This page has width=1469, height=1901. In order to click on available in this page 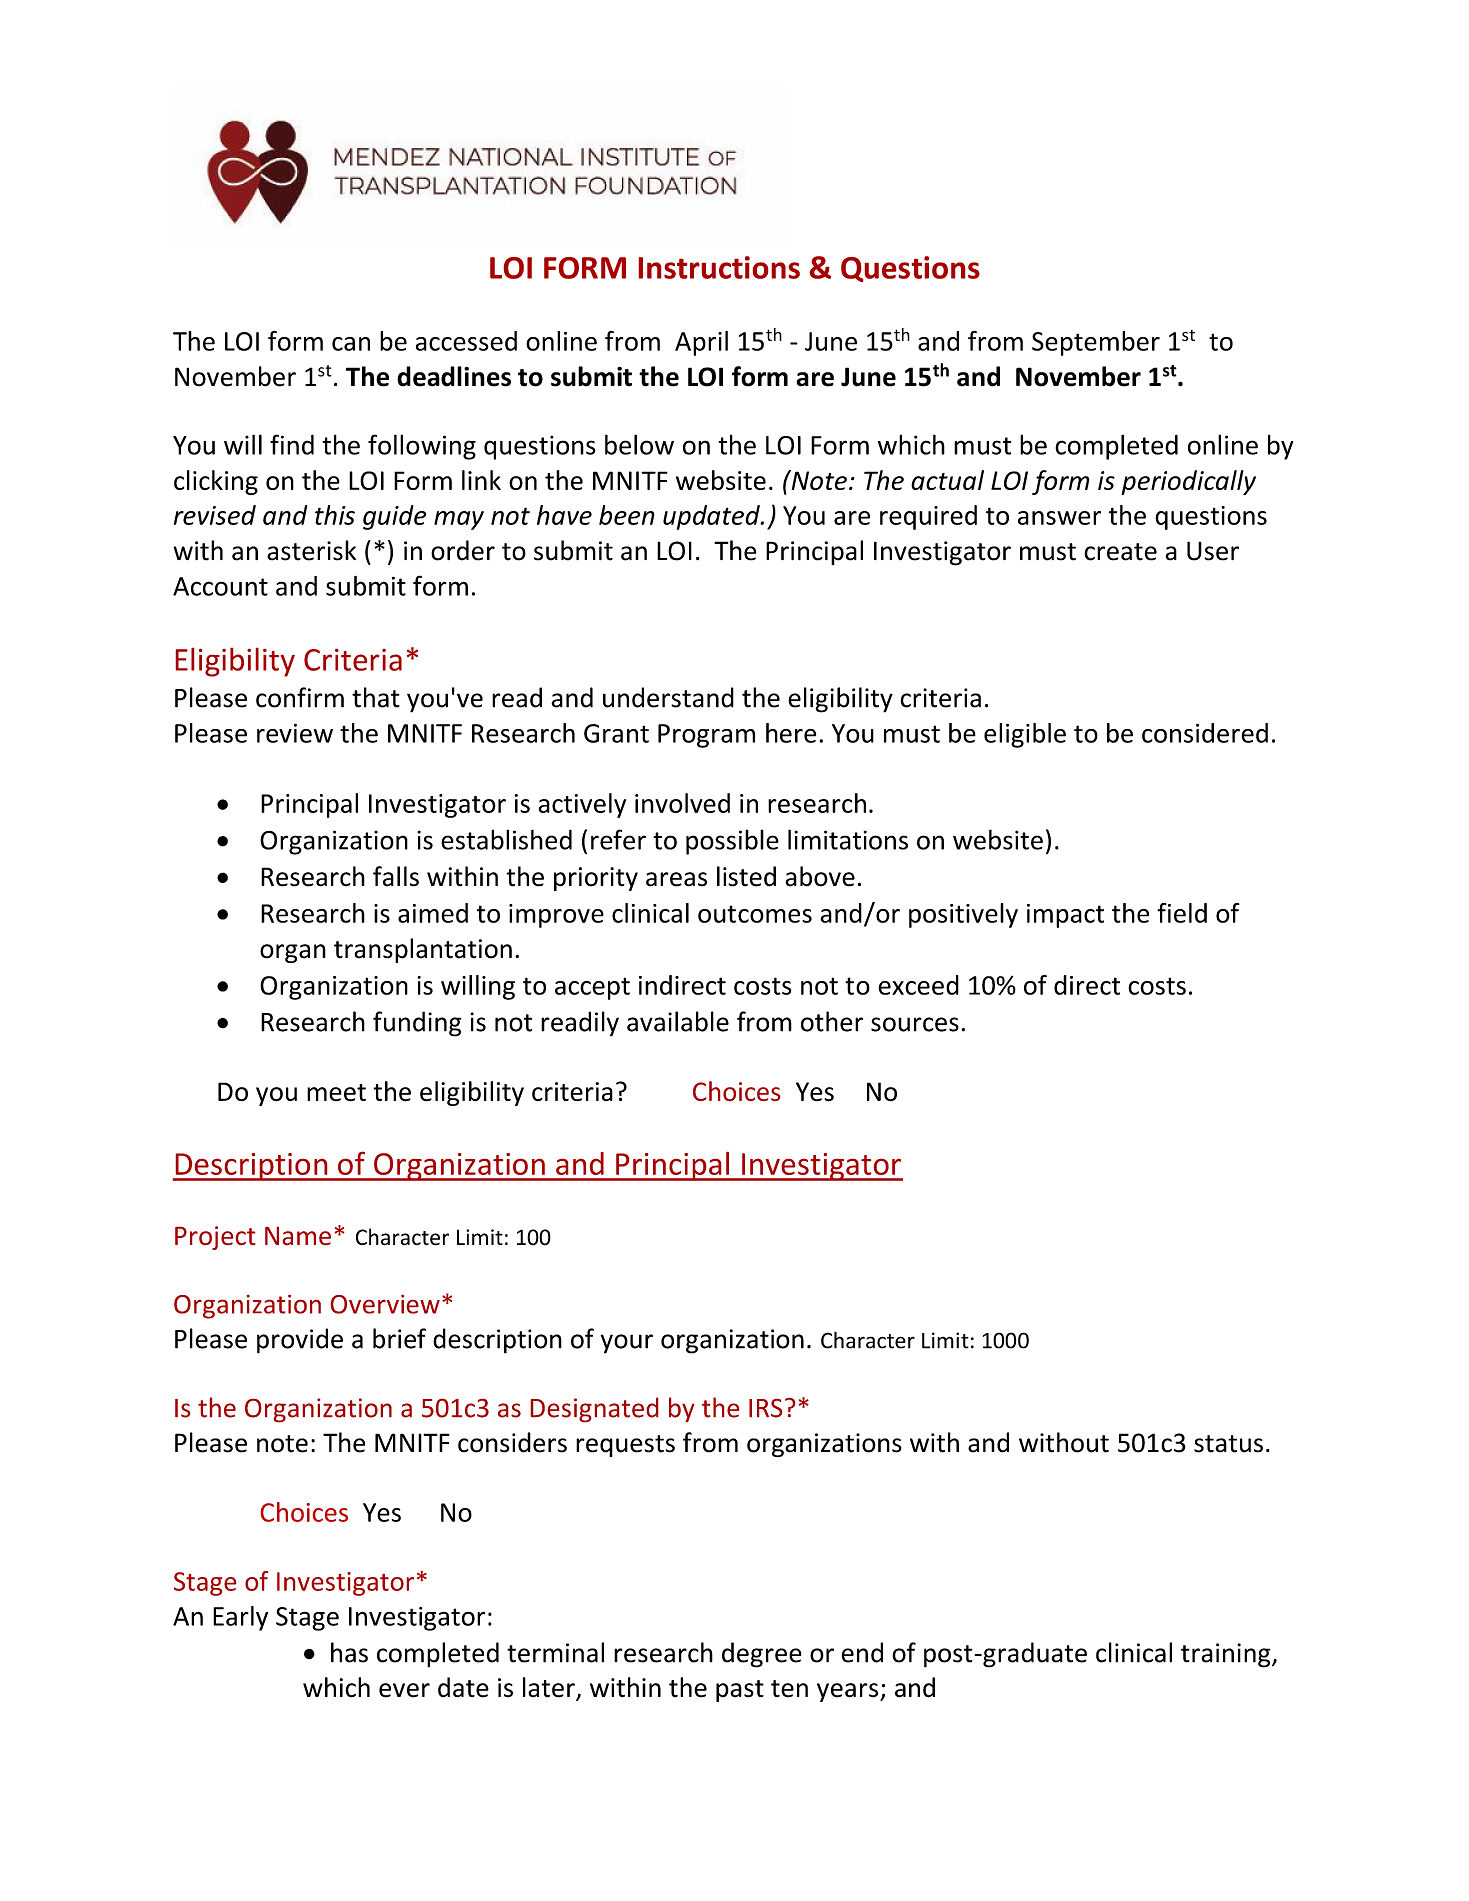, I will do `click(678, 1021)`.
